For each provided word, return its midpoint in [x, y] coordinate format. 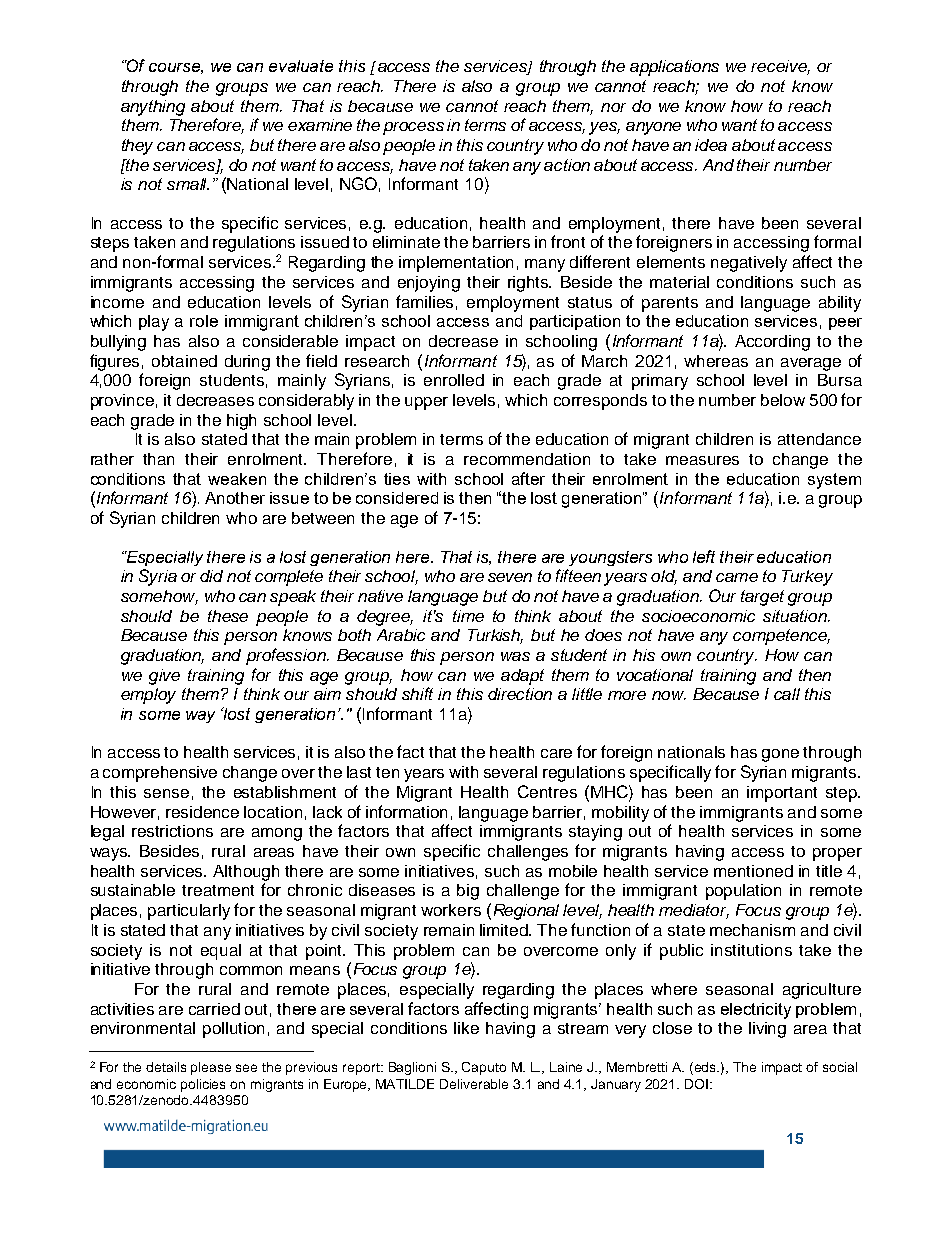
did [211, 576]
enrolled [454, 380]
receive [780, 67]
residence [202, 812]
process [413, 128]
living [767, 1030]
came [737, 577]
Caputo [484, 1068]
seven [510, 577]
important [782, 794]
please [211, 1068]
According [772, 343]
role [204, 321]
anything [153, 108]
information [406, 811]
